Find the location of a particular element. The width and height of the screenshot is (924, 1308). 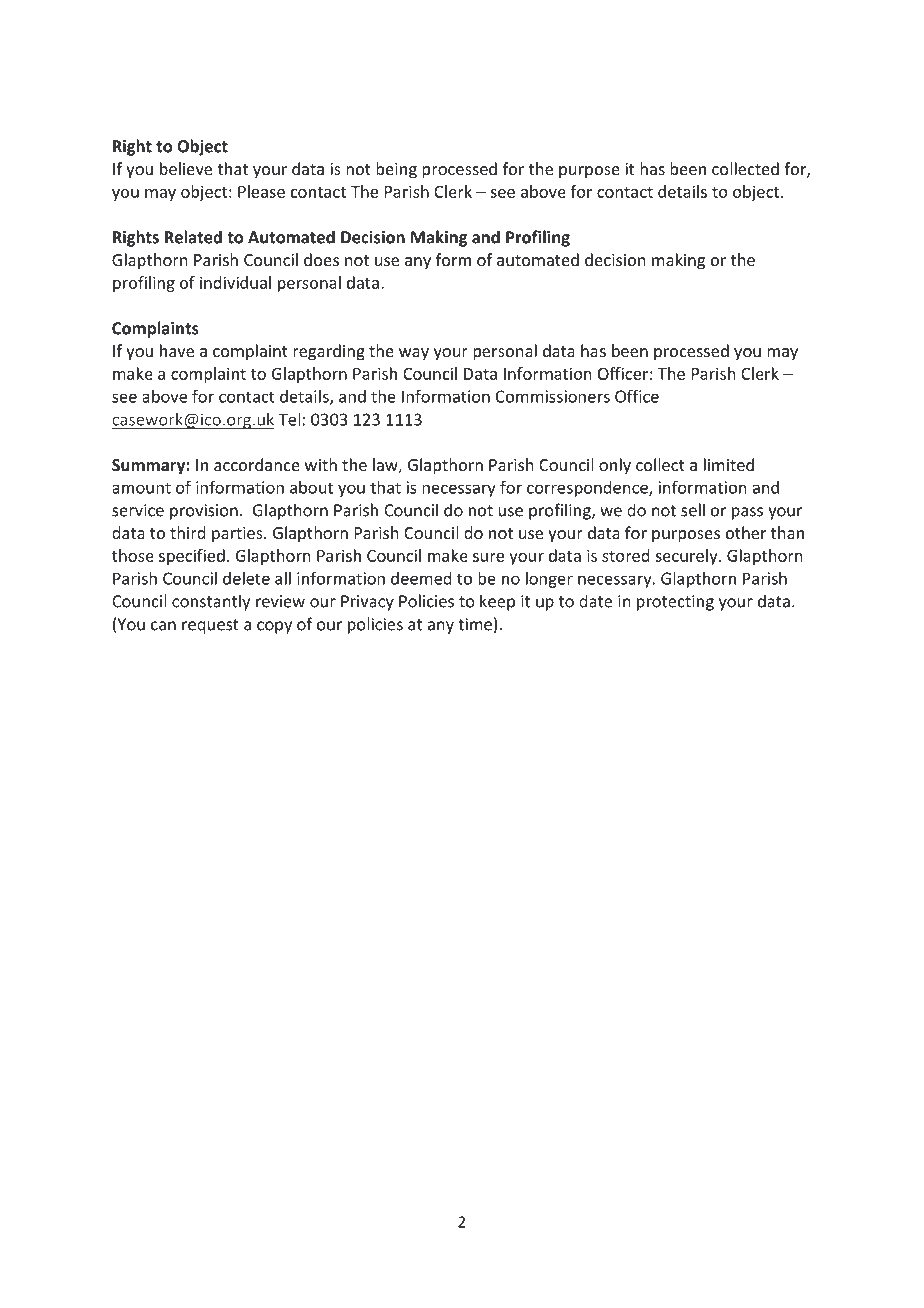

individual is located at coordinates (235, 282).
